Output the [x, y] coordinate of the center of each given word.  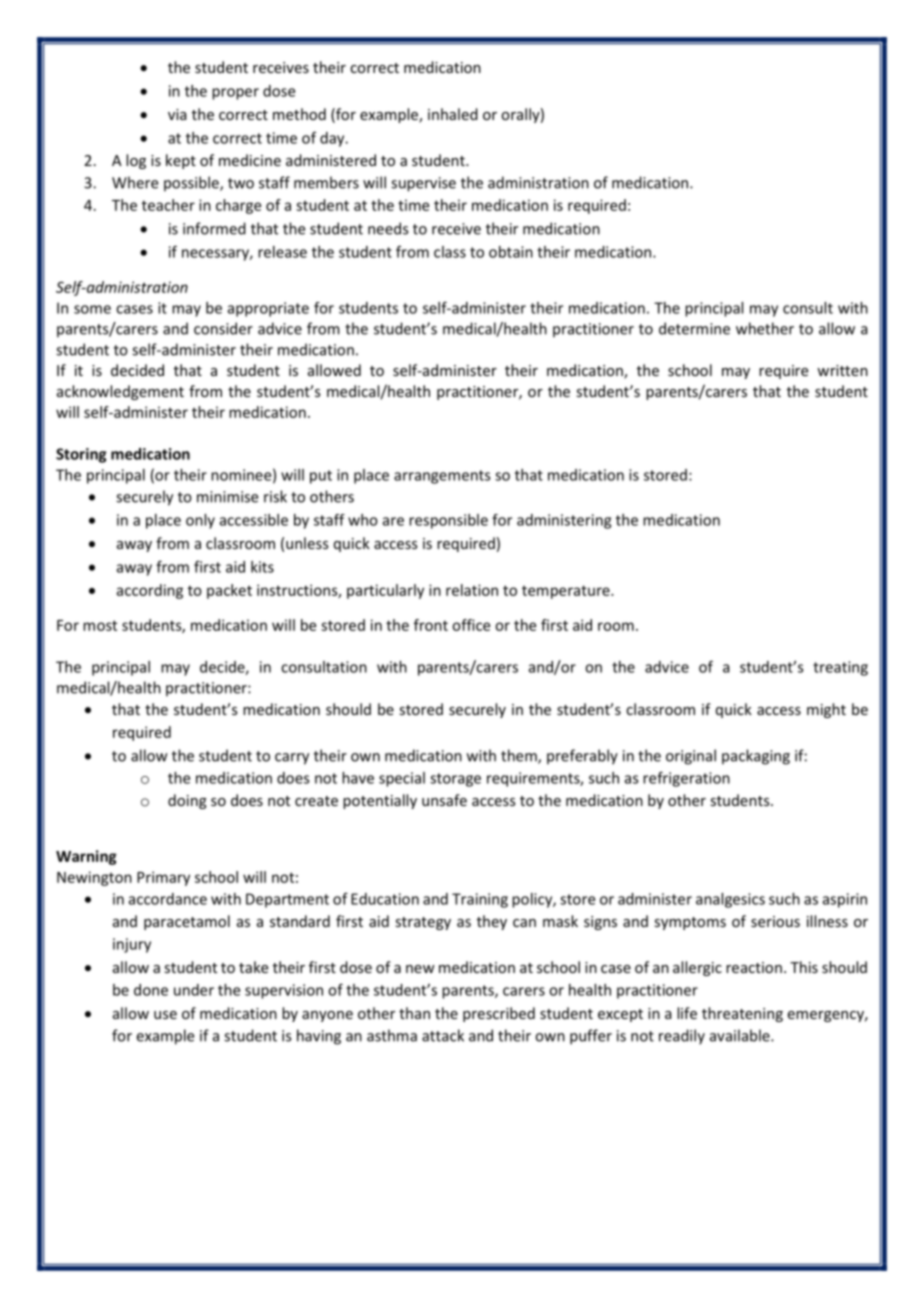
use [165, 1015]
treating [840, 668]
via [177, 114]
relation [472, 590]
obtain [511, 252]
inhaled [453, 114]
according [150, 591]
